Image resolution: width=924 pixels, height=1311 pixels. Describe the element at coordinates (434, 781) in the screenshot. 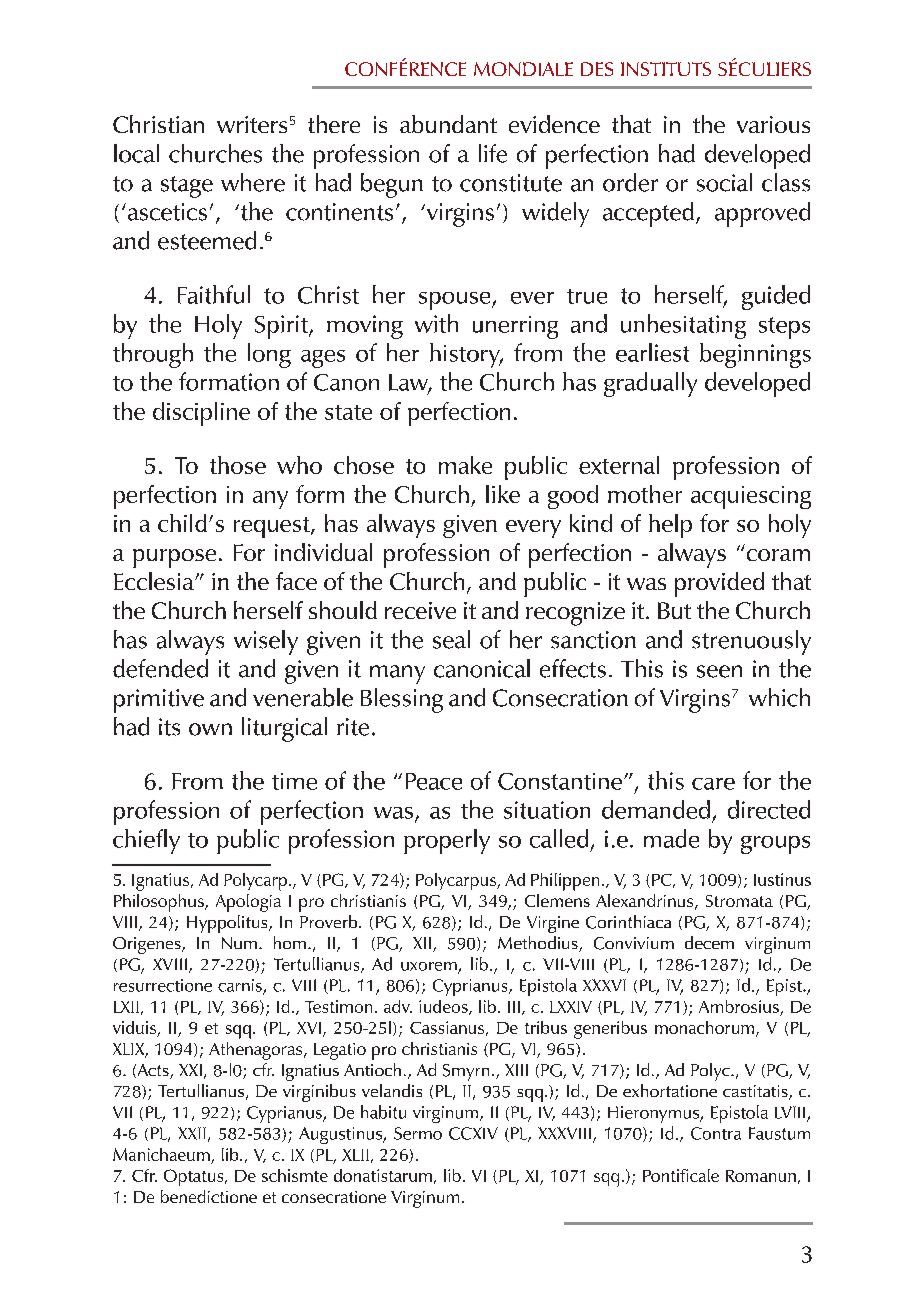

I see `Peace` at that location.
